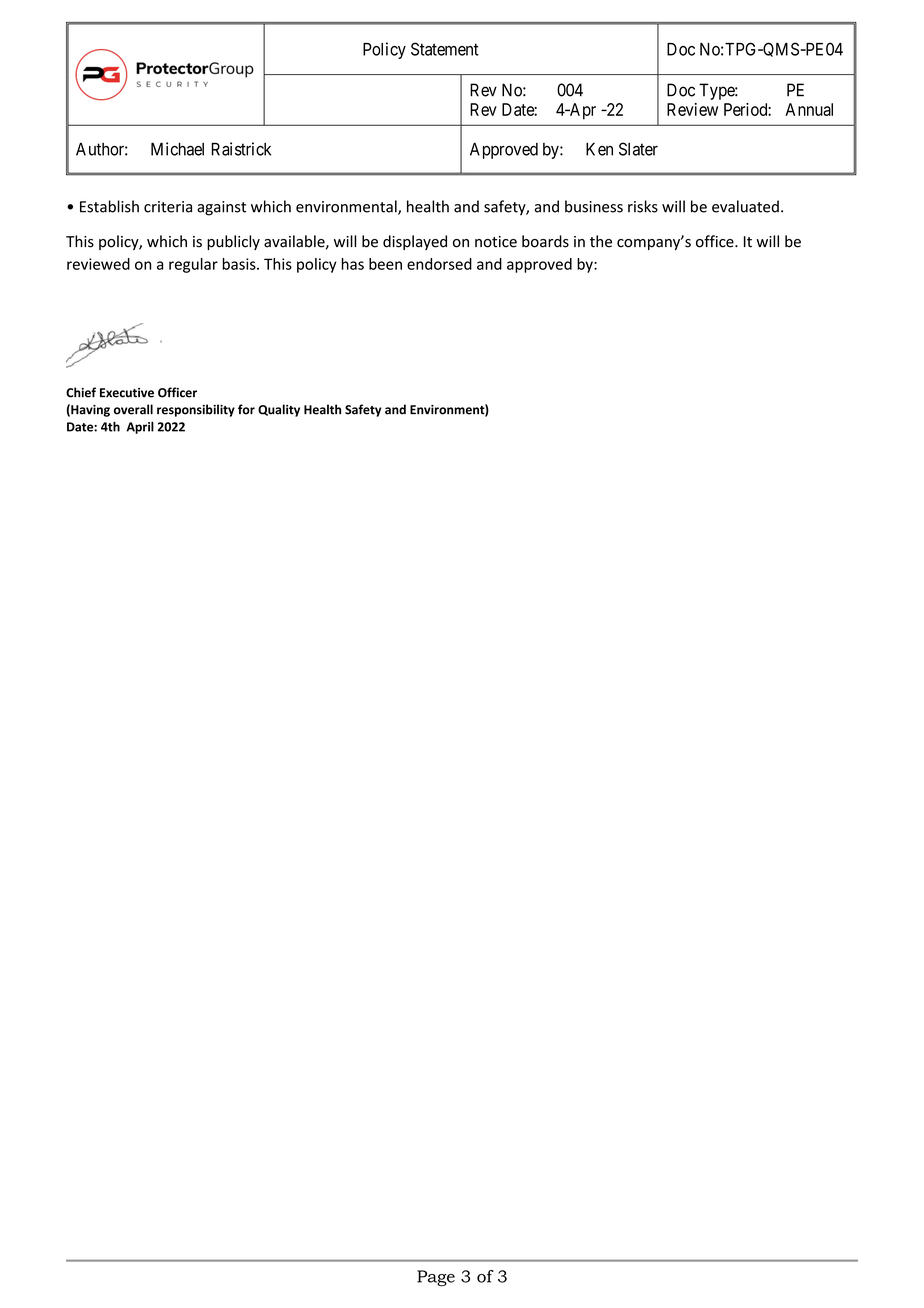  What do you see at coordinates (601, 241) in the page?
I see `the` at bounding box center [601, 241].
